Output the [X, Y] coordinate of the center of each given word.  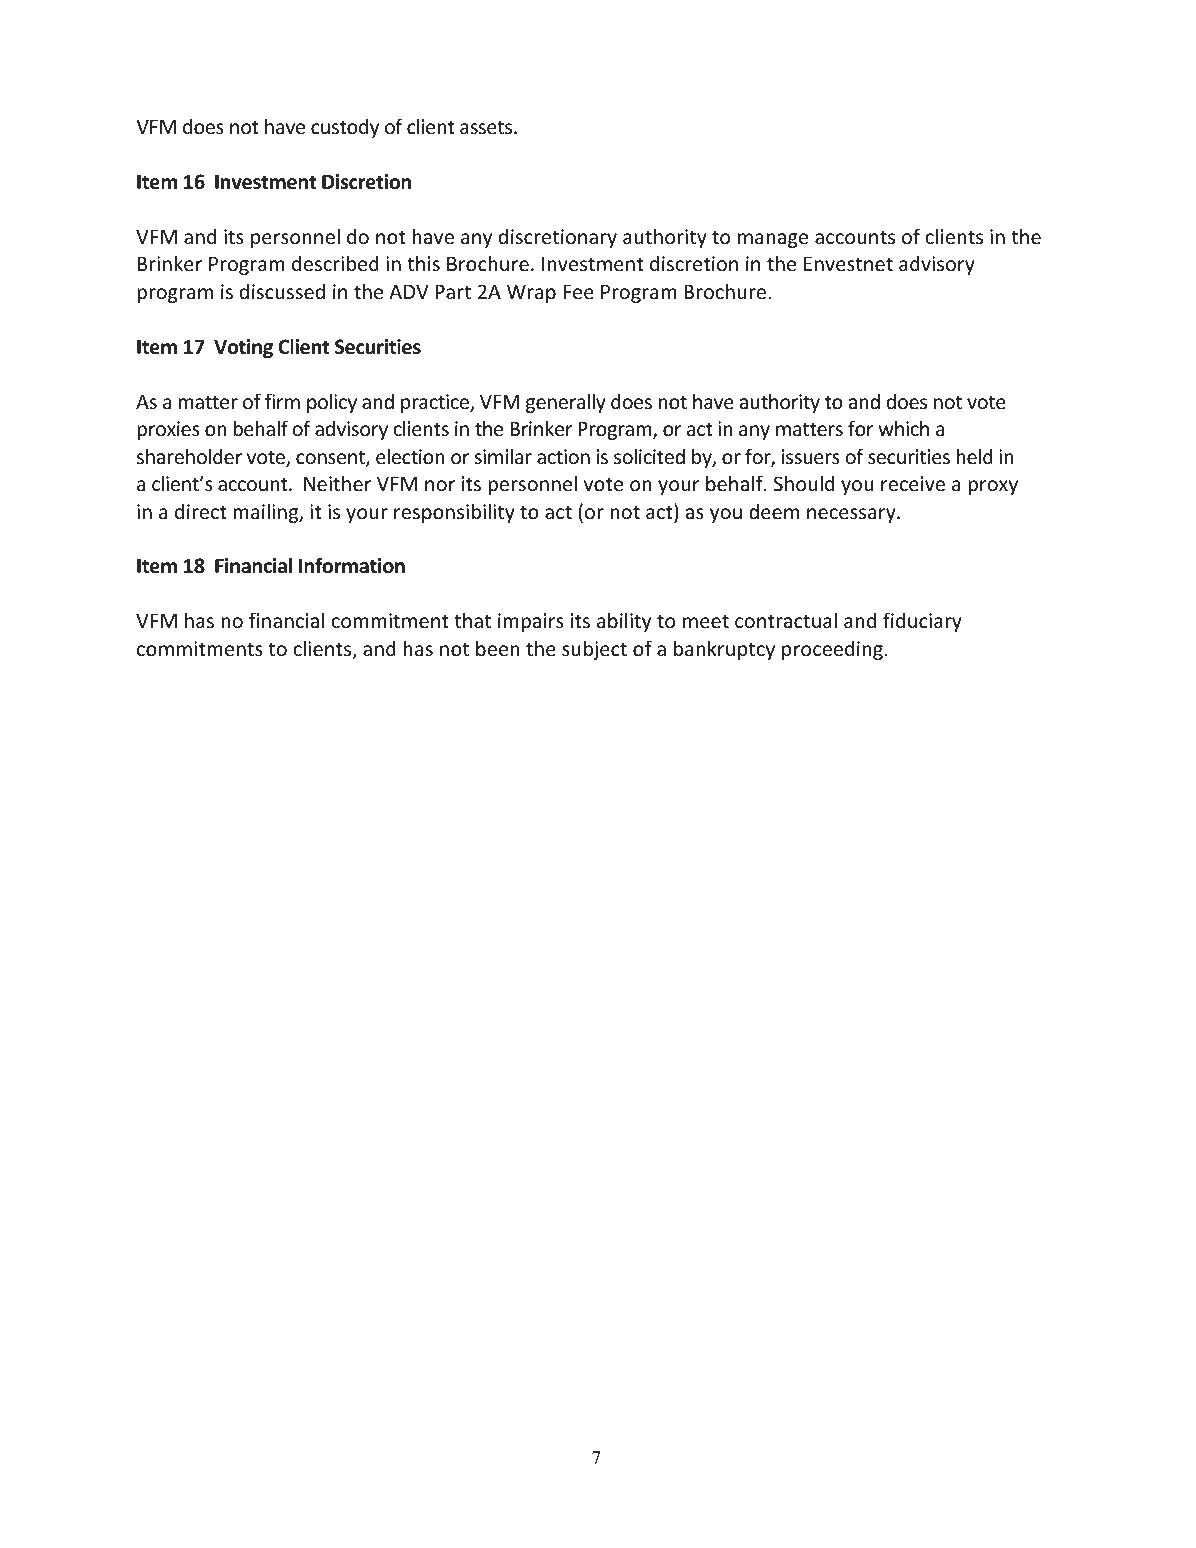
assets [487, 128]
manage [773, 240]
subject [594, 650]
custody [345, 128]
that [472, 620]
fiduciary [922, 622]
